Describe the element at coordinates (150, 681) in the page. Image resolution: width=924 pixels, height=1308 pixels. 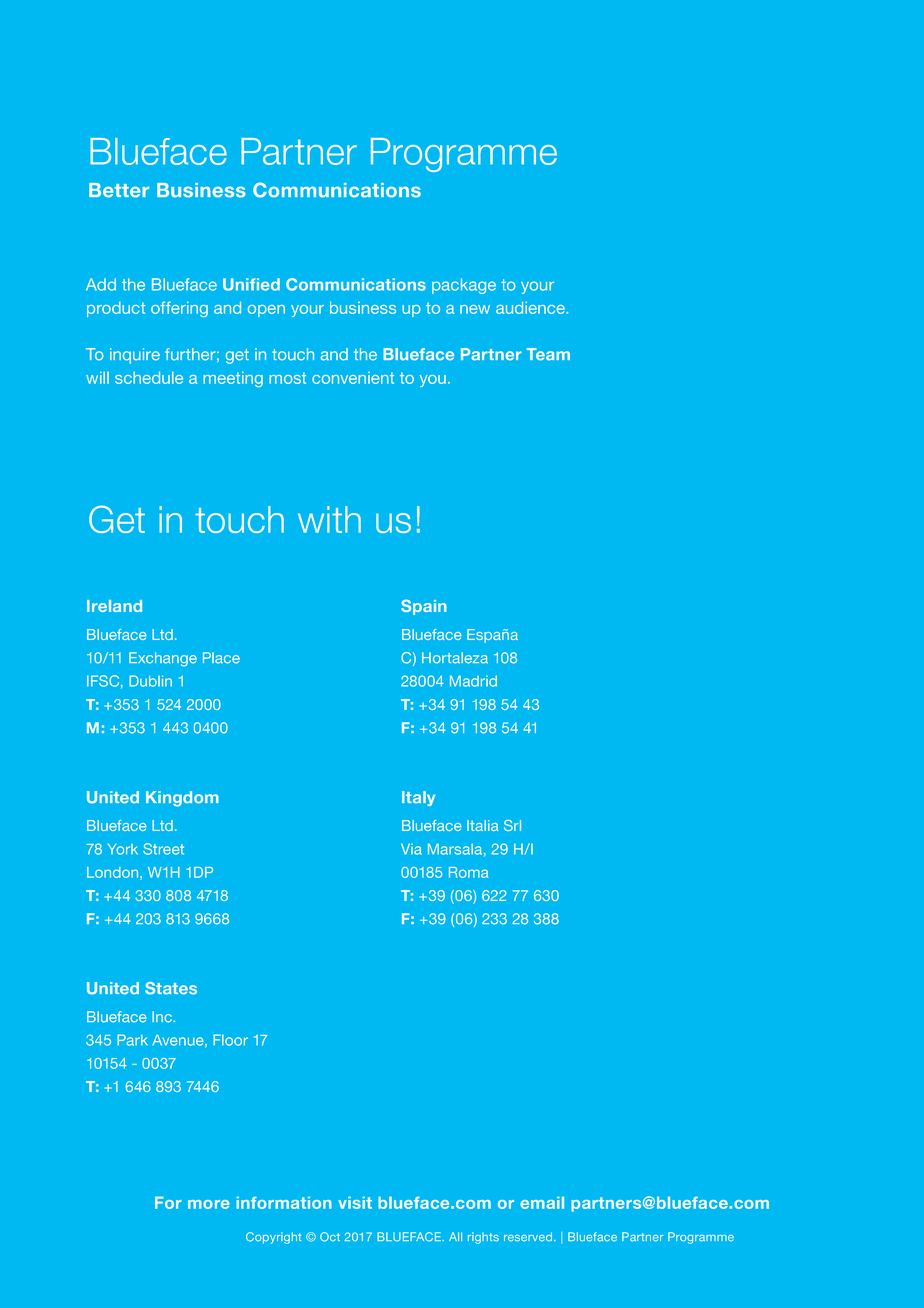
I see `Dublin` at that location.
